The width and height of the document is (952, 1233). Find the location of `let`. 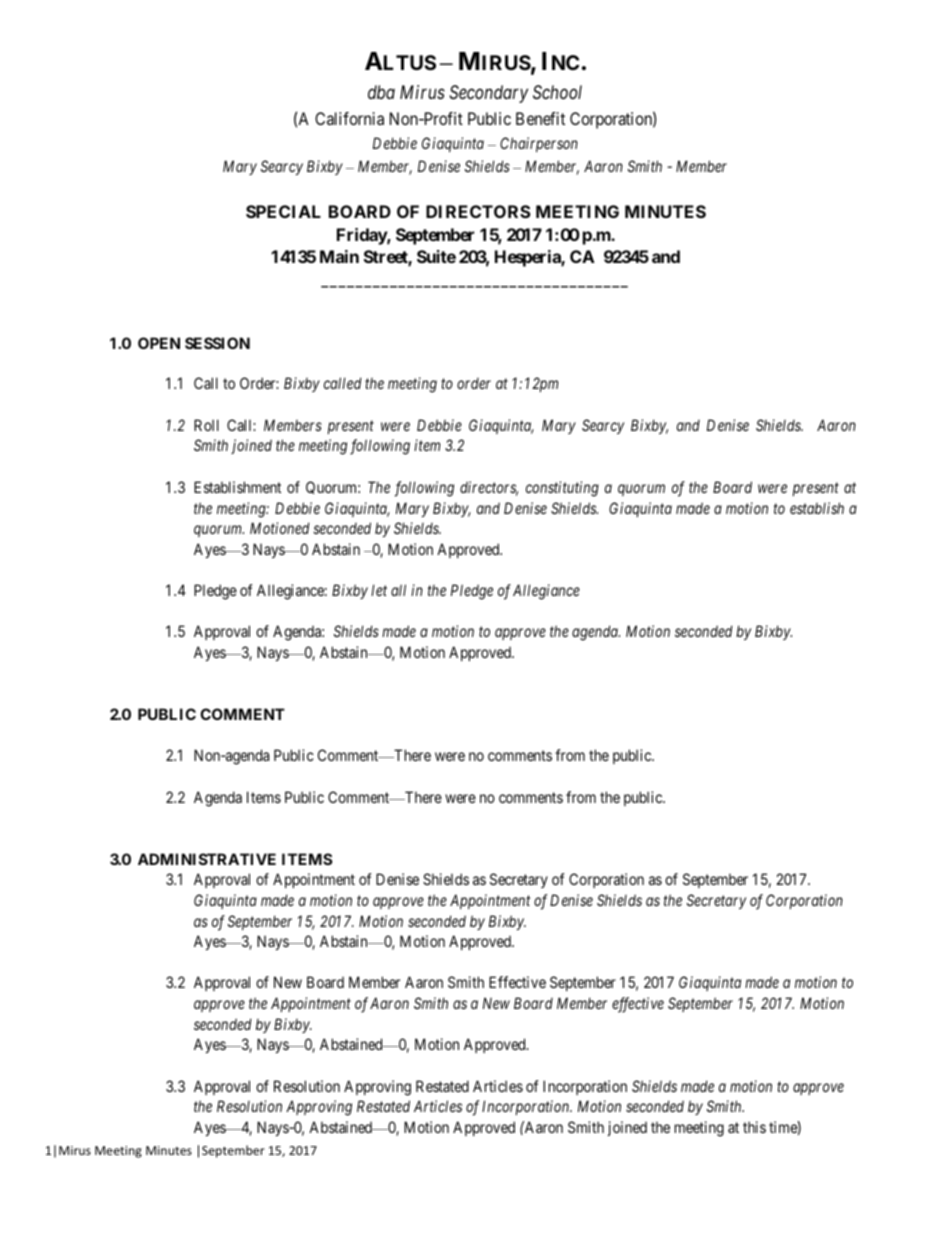

let is located at coordinates (379, 590).
